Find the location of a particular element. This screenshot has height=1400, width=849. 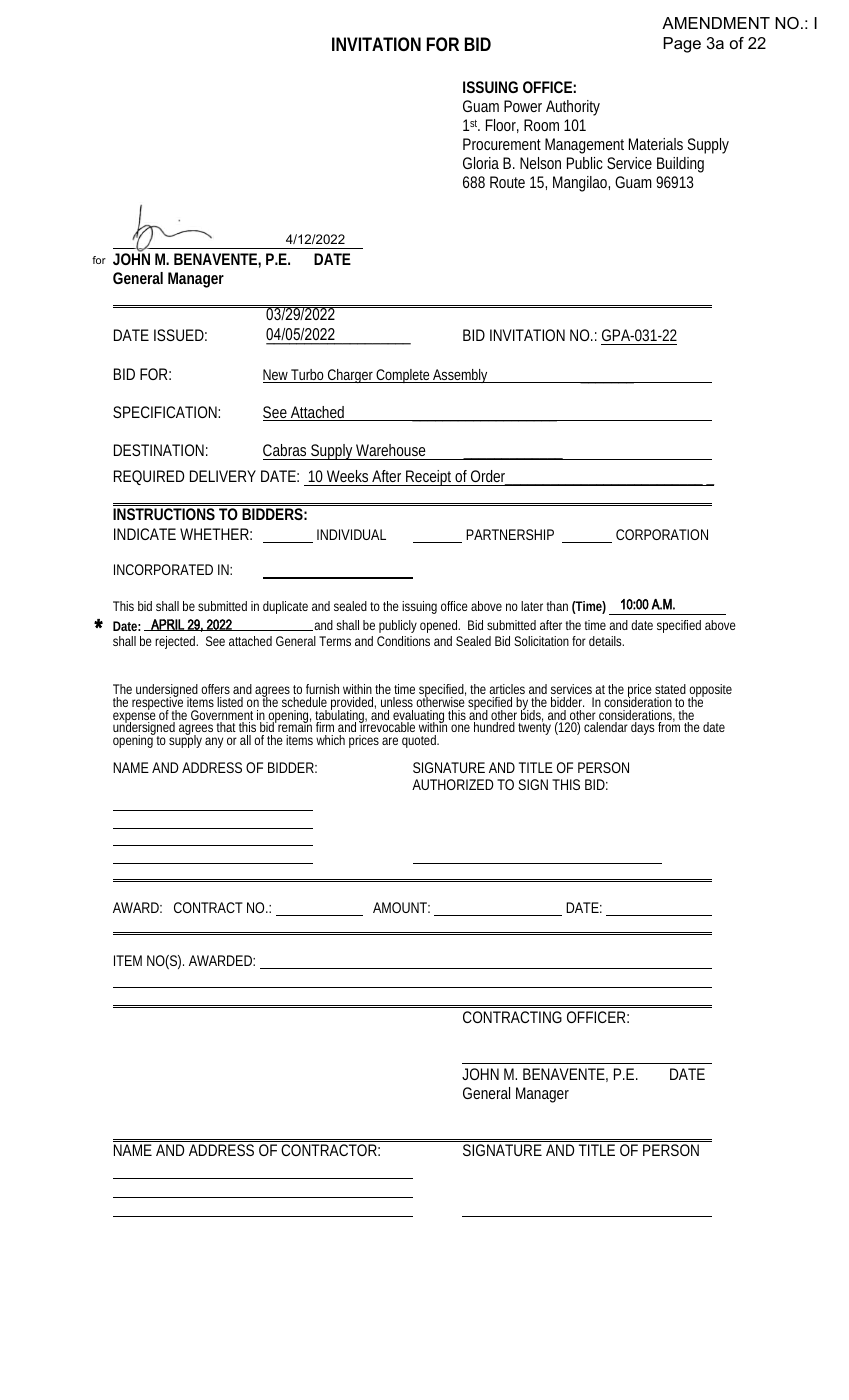

quoted is located at coordinates (420, 741).
